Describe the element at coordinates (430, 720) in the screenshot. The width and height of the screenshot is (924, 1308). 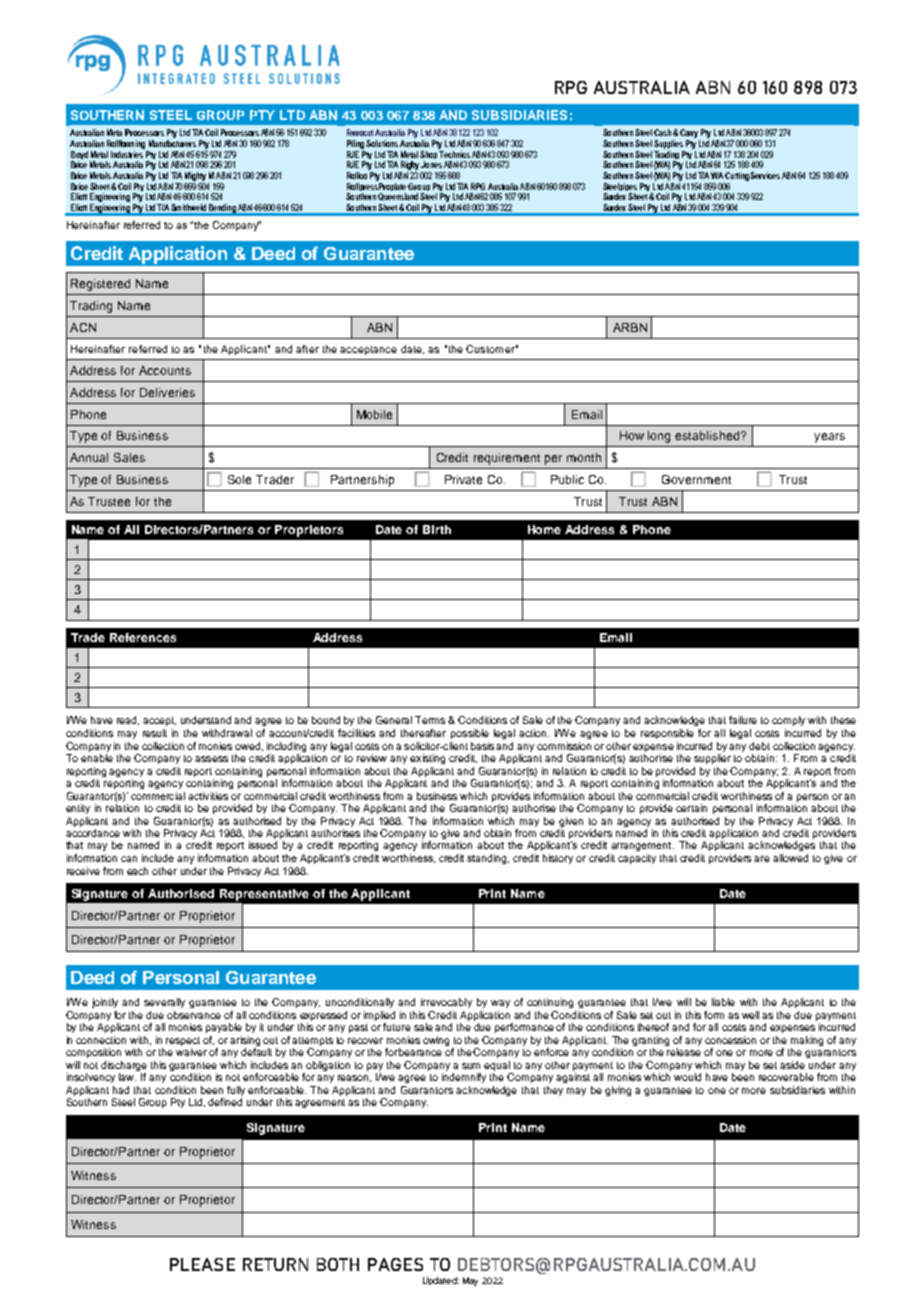
I see `Terms` at that location.
